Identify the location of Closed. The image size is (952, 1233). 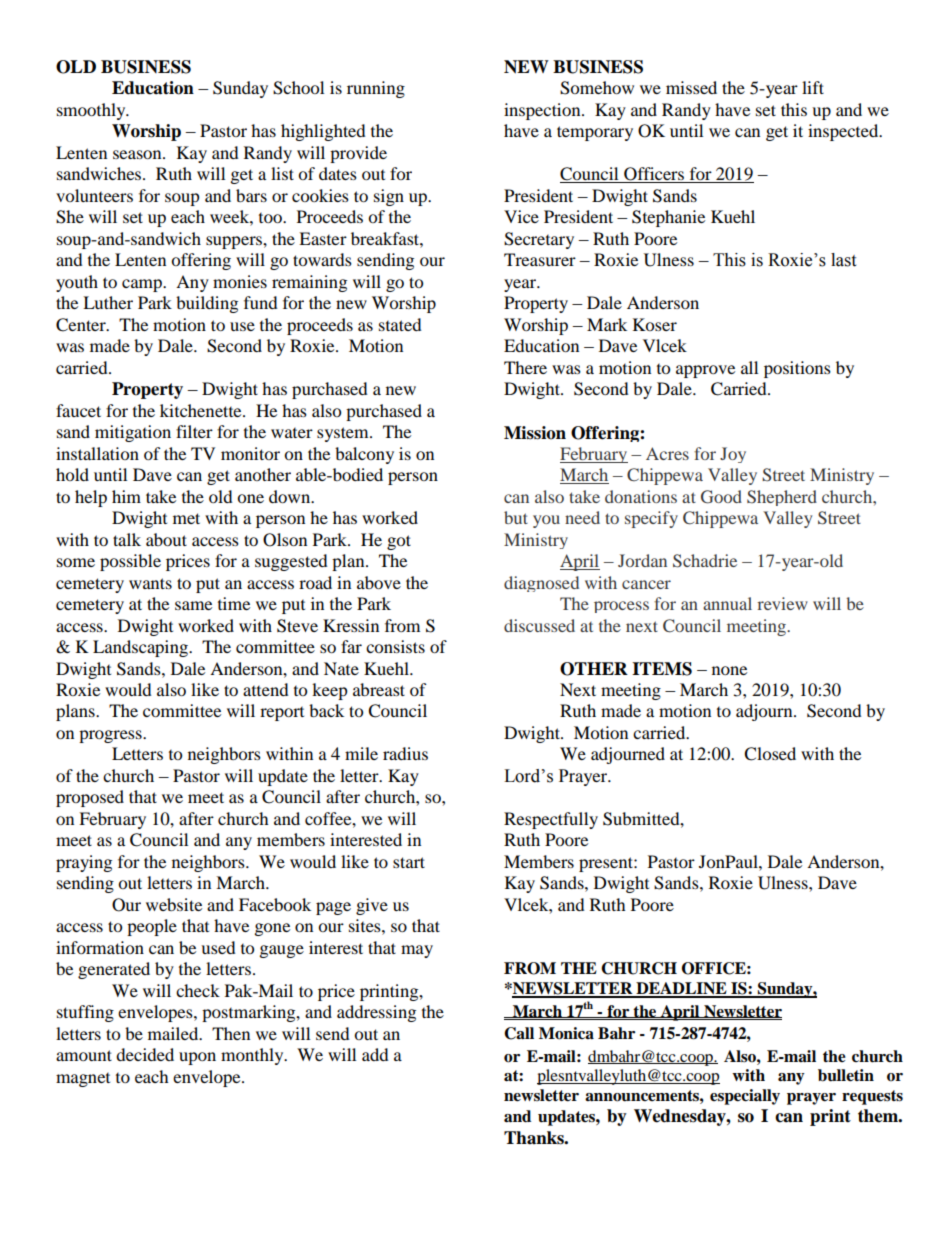
(770, 754).
